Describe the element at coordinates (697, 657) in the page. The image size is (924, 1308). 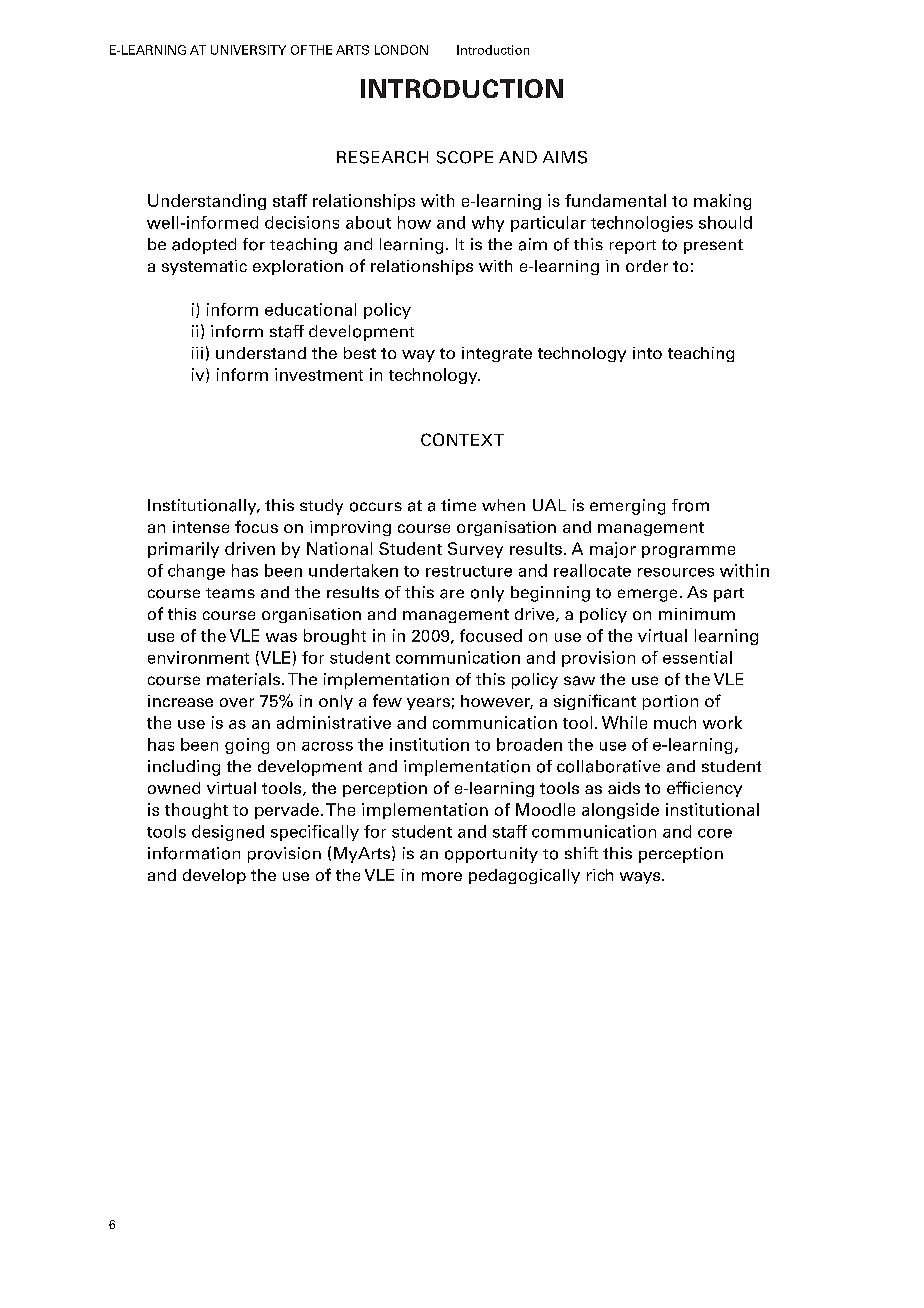
I see `essential` at that location.
